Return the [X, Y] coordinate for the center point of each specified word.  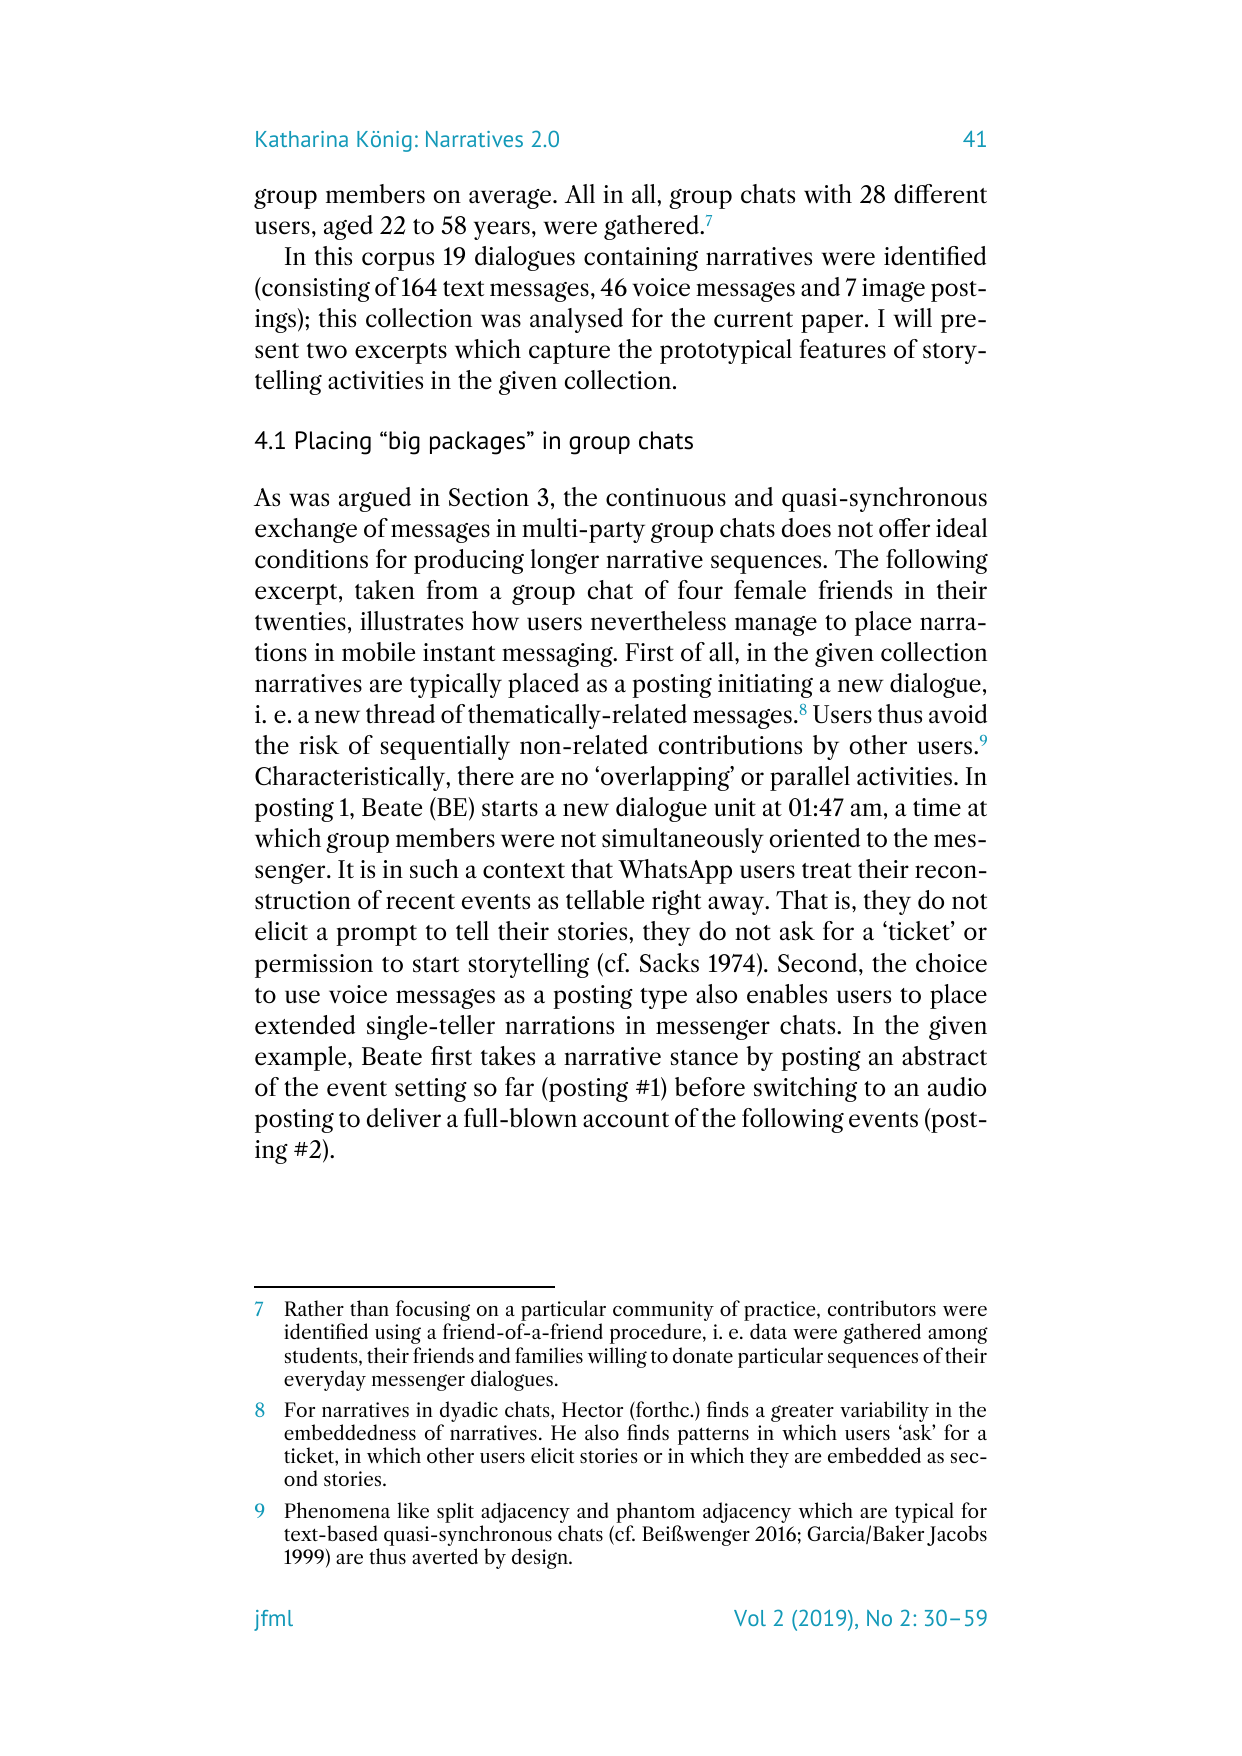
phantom [655, 1512]
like [413, 1510]
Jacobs [957, 1535]
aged [348, 227]
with [828, 194]
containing [641, 259]
